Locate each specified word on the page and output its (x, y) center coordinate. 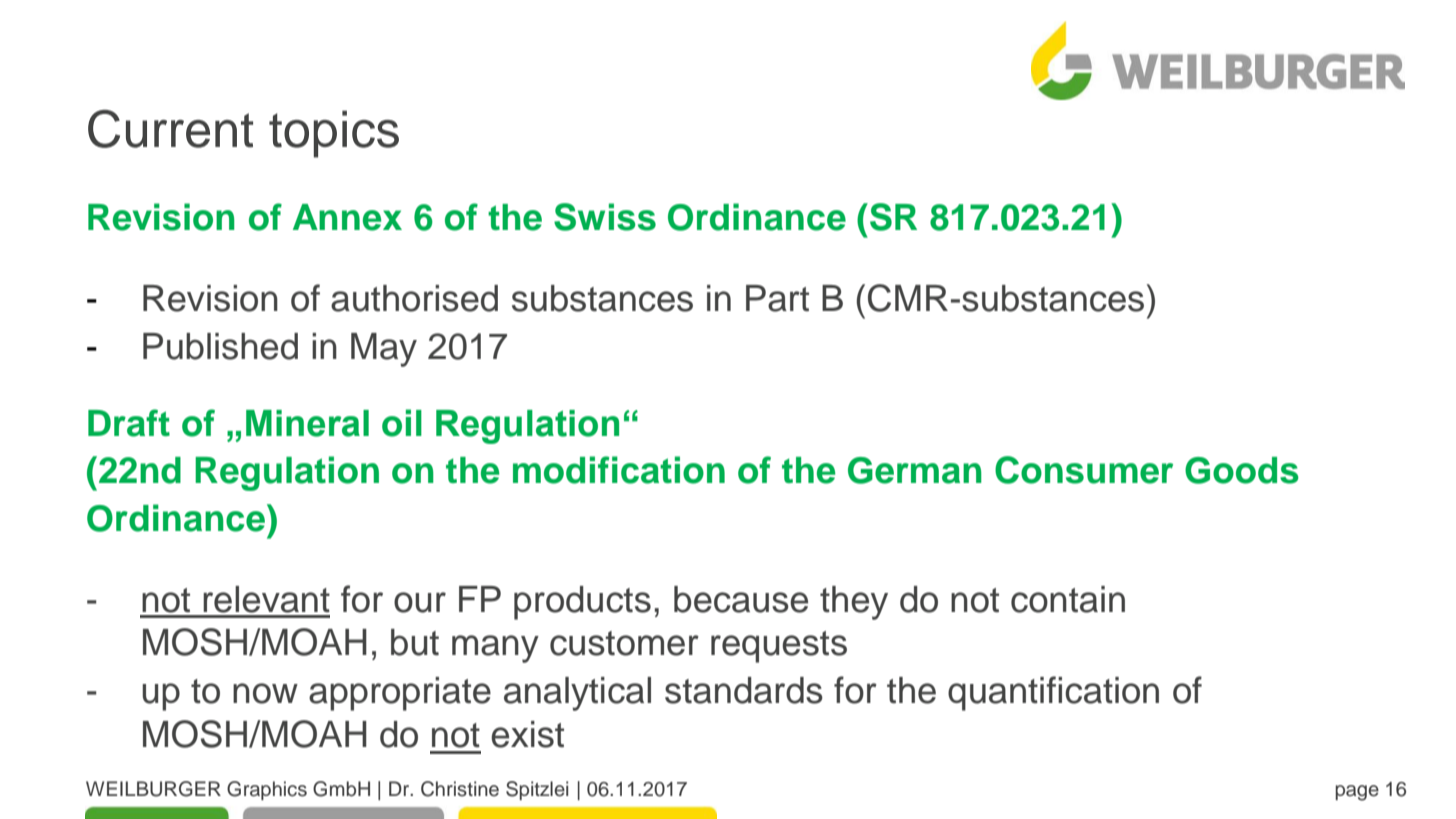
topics (334, 134)
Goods (1242, 470)
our (420, 602)
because (741, 599)
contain (1068, 599)
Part (777, 298)
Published (220, 346)
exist (527, 734)
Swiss (605, 217)
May (384, 350)
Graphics (267, 790)
